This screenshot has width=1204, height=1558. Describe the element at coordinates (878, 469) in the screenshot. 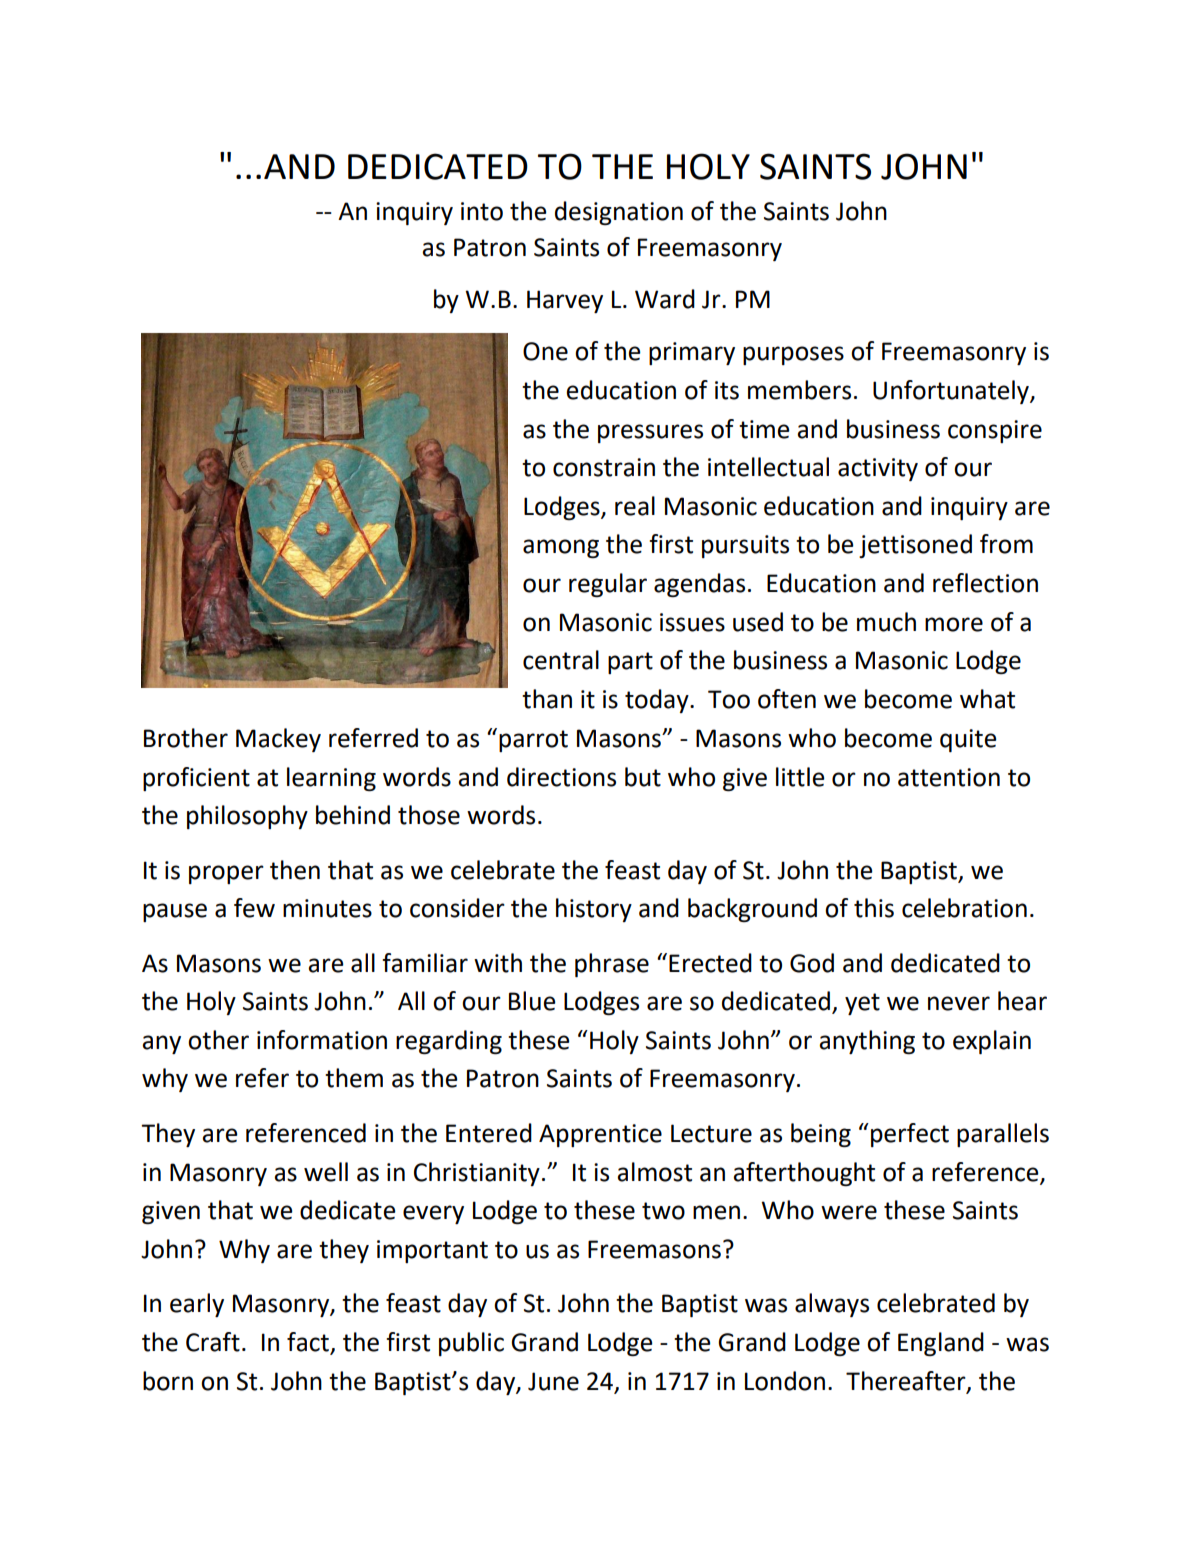

I see `activity` at that location.
